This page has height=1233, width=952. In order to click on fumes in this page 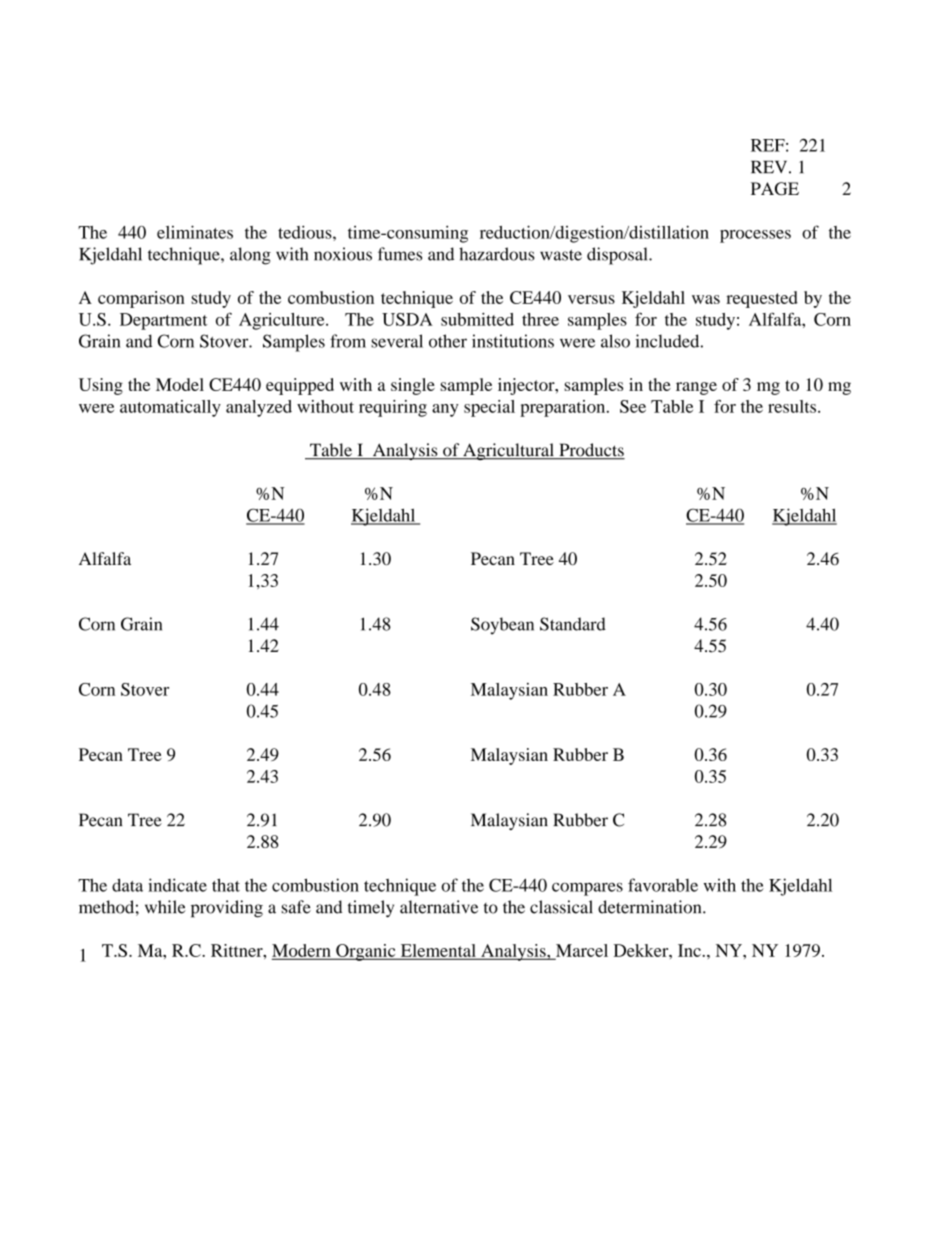, I will do `click(400, 254)`.
